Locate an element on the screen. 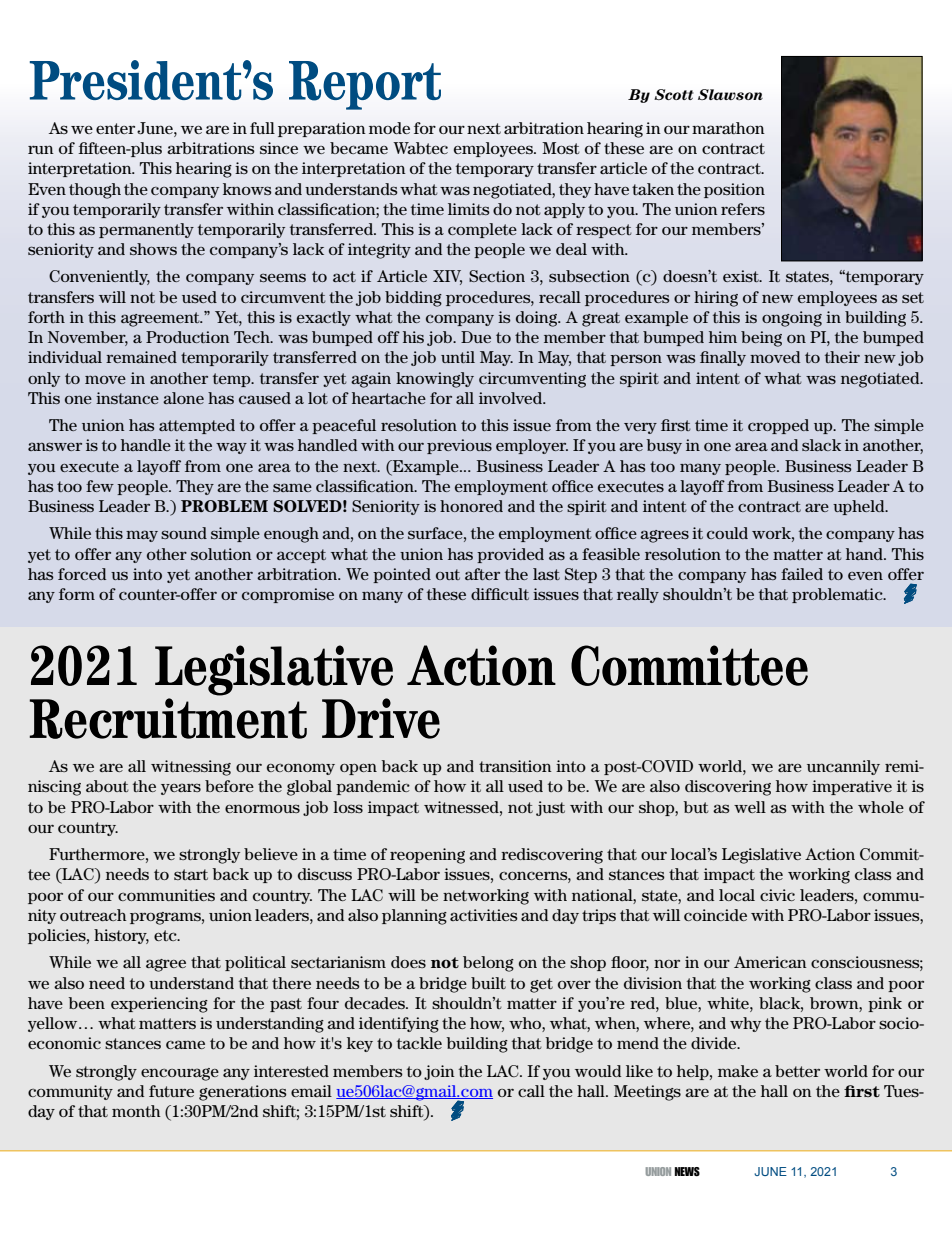 Image resolution: width=952 pixels, height=1233 pixels. activities is located at coordinates (484, 915).
